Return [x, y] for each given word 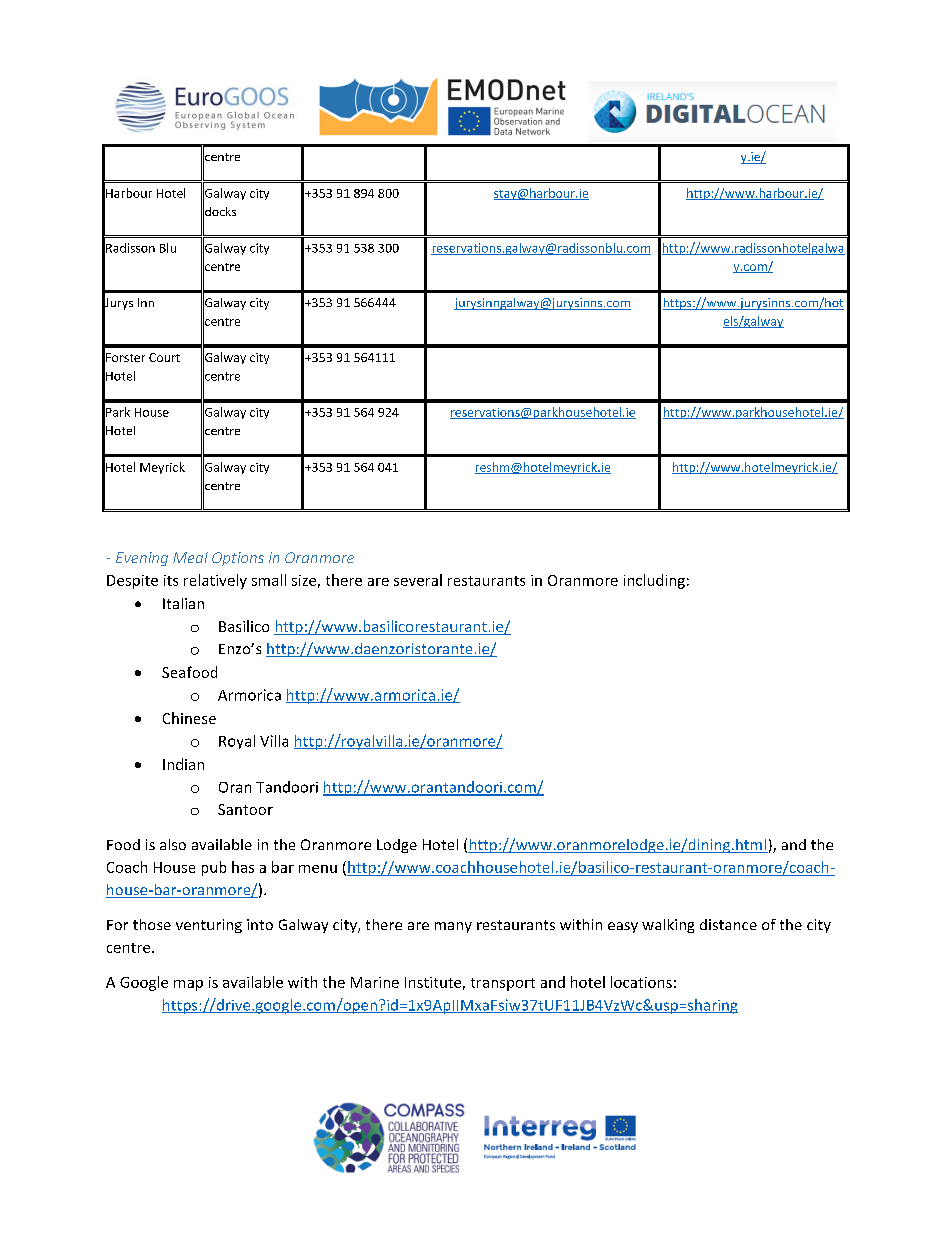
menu [318, 869]
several [418, 580]
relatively [215, 581]
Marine [375, 982]
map [188, 985]
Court [164, 357]
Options [238, 559]
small [269, 580]
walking [668, 926]
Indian [183, 764]
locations [641, 982]
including [654, 581]
